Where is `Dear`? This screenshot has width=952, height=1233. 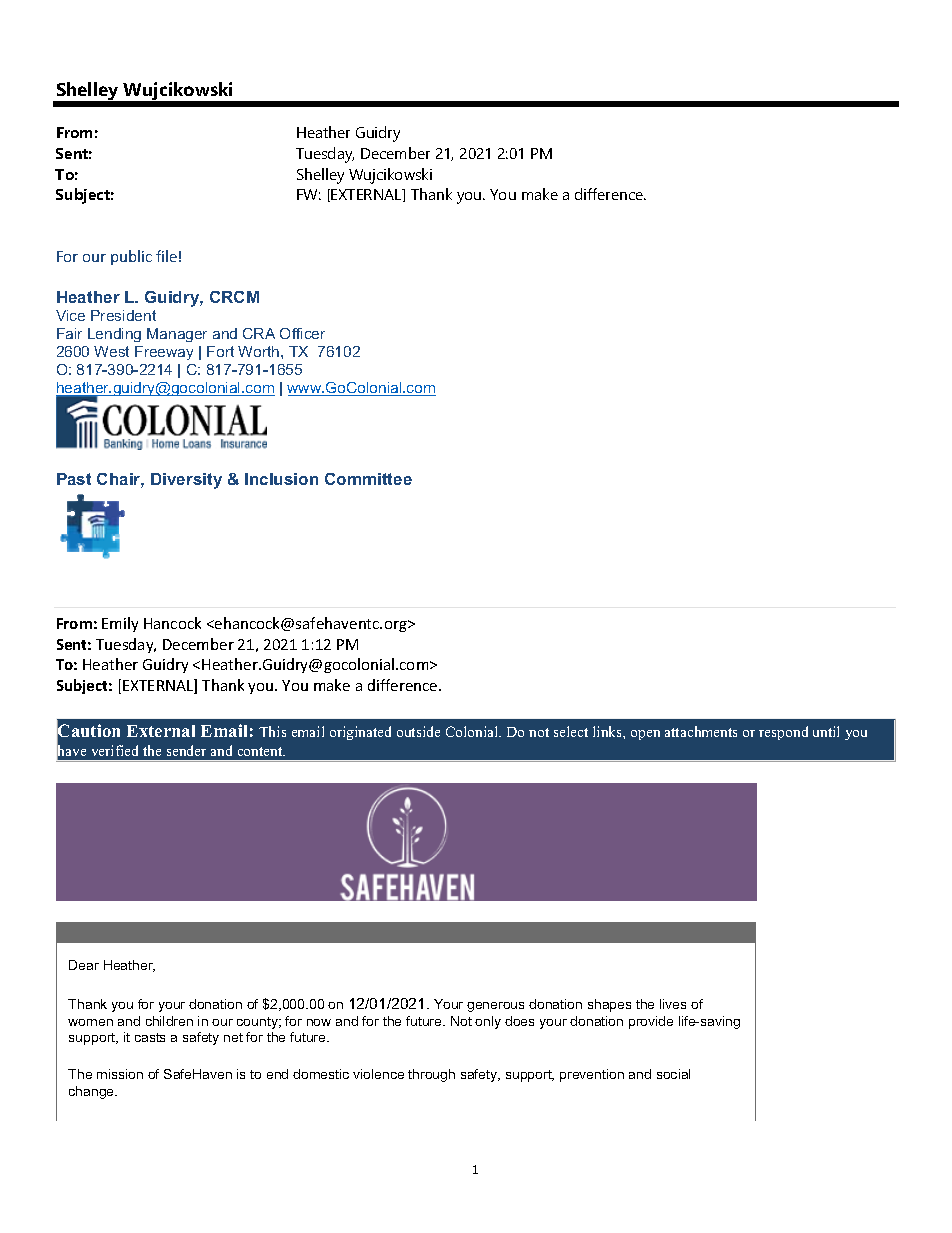
Dear is located at coordinates (84, 965).
